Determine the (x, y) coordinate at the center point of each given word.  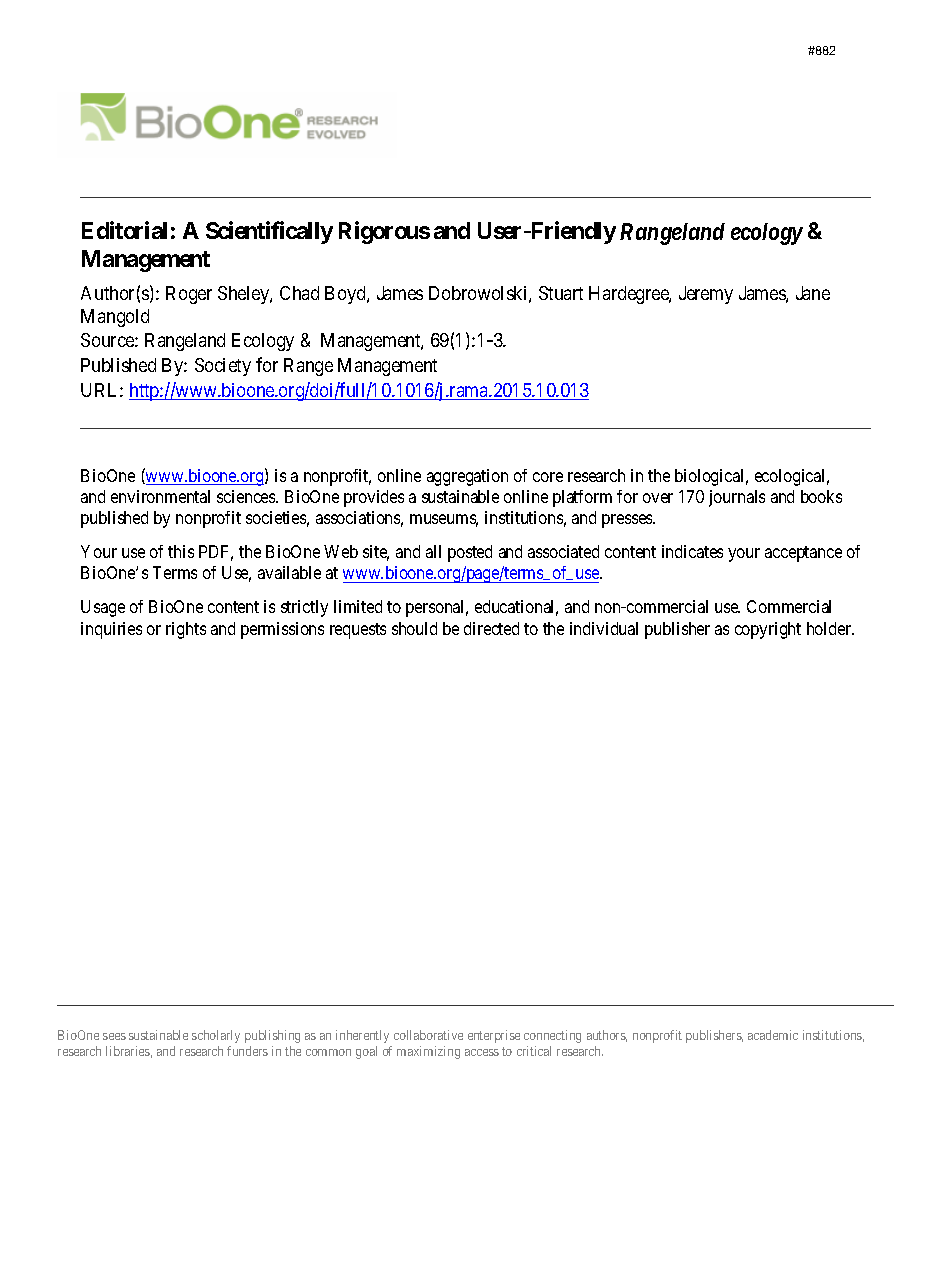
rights (186, 630)
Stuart (561, 293)
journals (737, 498)
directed (491, 628)
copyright (768, 630)
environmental (160, 496)
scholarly (216, 1036)
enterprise (494, 1036)
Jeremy (706, 295)
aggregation (467, 477)
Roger (189, 295)
